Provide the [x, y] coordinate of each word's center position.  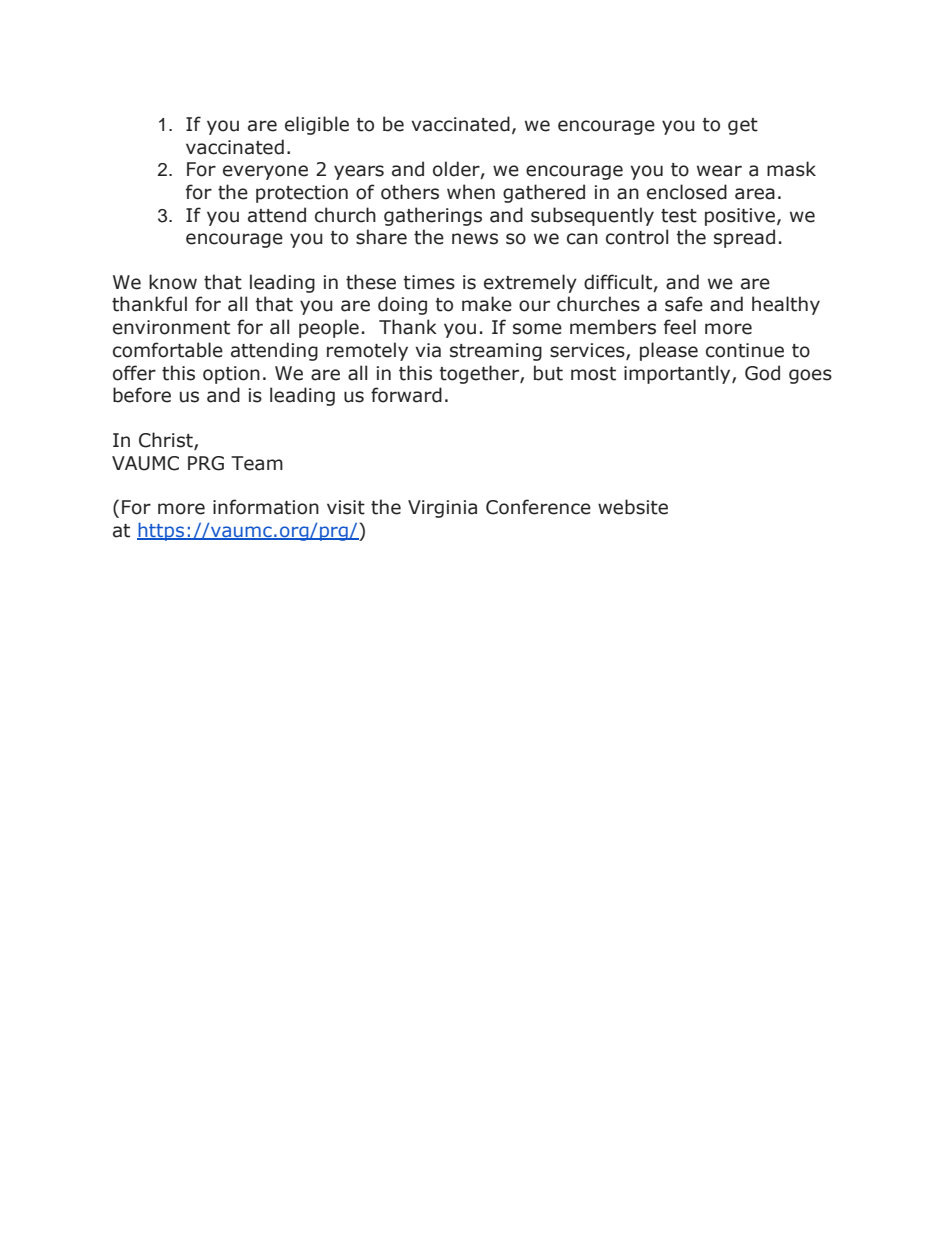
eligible [317, 125]
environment [171, 327]
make [487, 304]
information [266, 507]
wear [719, 171]
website [633, 507]
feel [680, 327]
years [359, 172]
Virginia [442, 509]
